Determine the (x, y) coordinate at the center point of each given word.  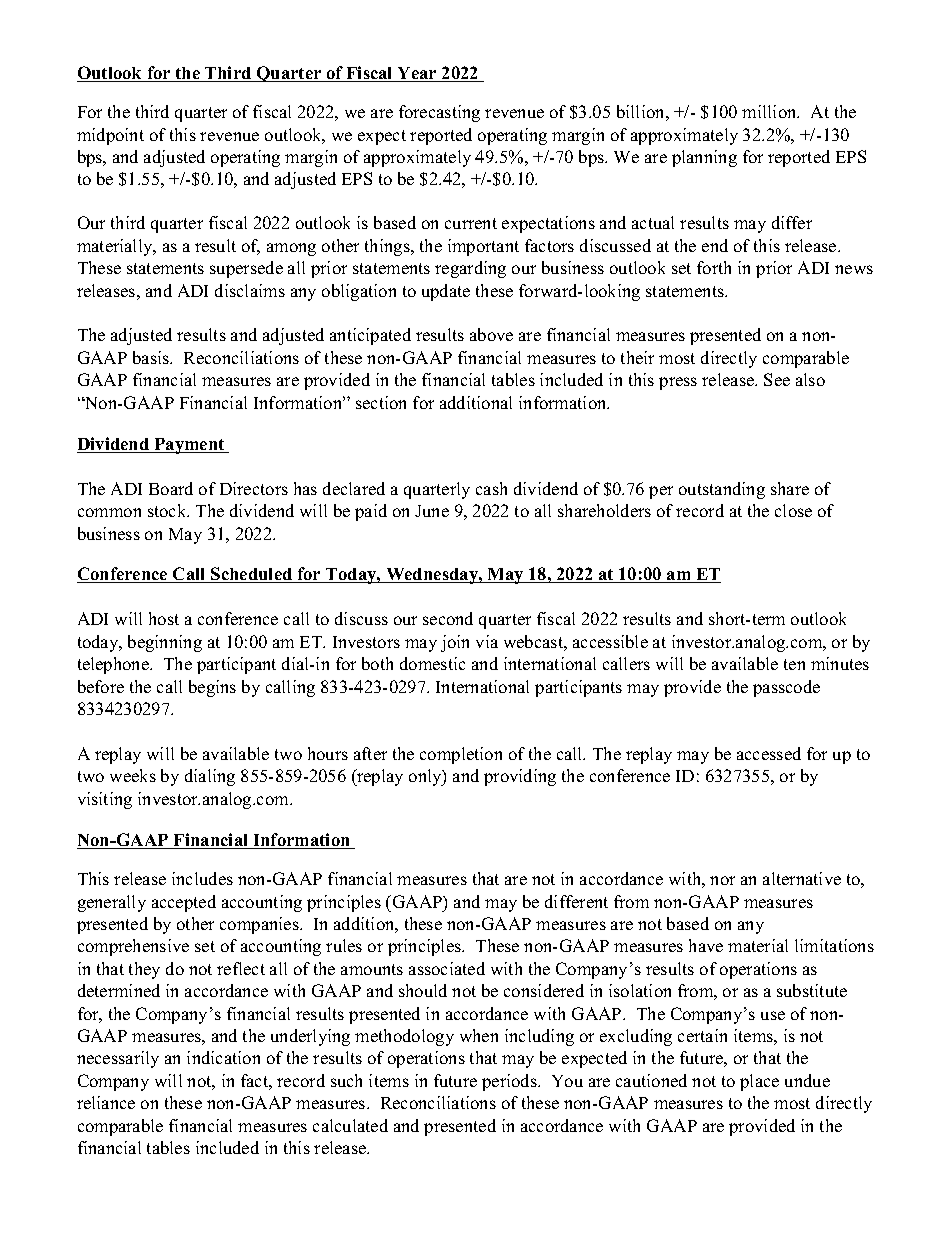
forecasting (439, 113)
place (759, 1082)
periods (510, 1082)
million (770, 111)
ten (794, 664)
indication (223, 1057)
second (448, 618)
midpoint (110, 136)
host (164, 618)
